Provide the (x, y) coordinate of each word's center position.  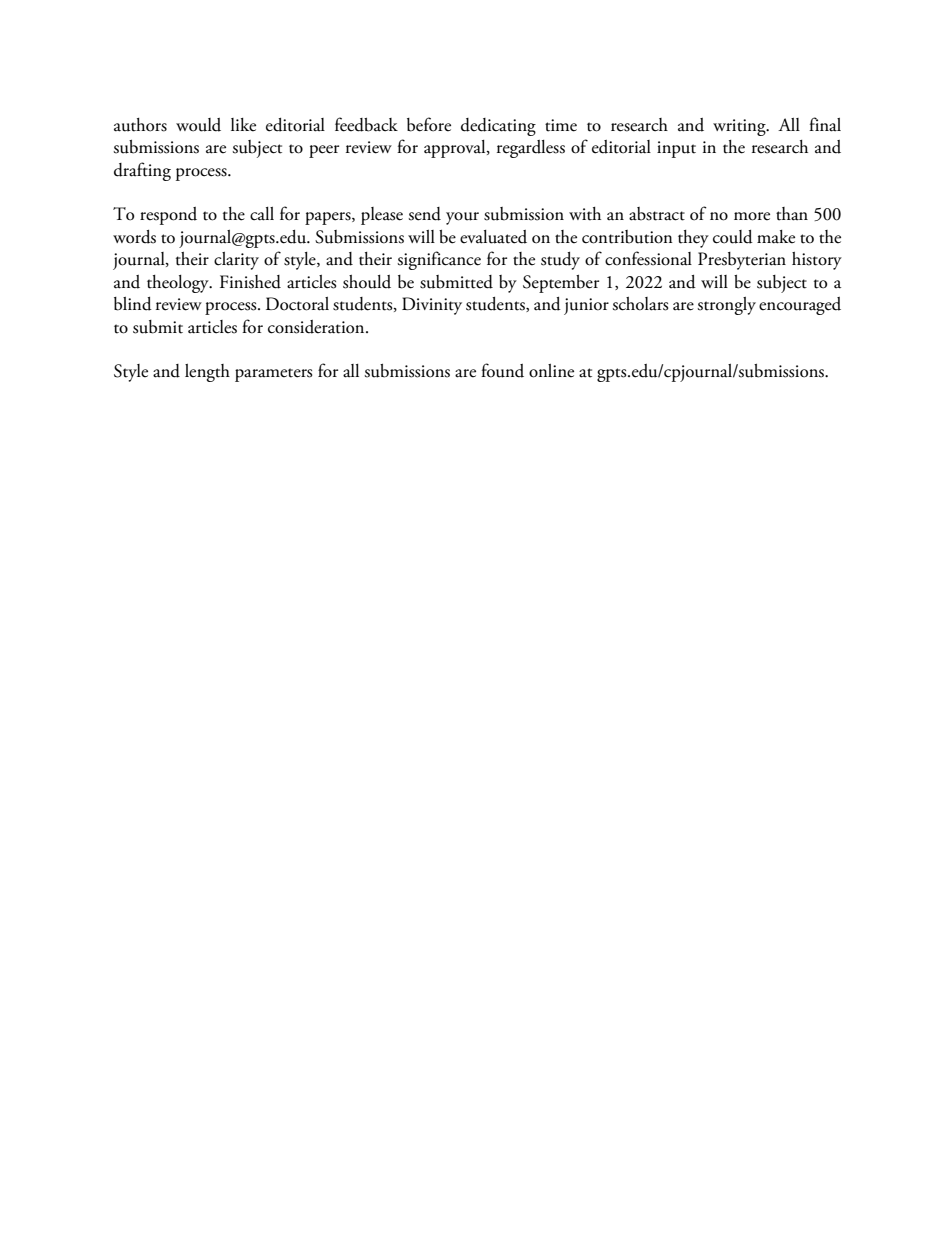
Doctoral (297, 304)
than (792, 214)
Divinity (432, 306)
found (502, 370)
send (424, 214)
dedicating (498, 127)
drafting (142, 171)
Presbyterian (742, 261)
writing (740, 127)
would (198, 125)
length (207, 373)
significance (439, 260)
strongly (726, 306)
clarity (236, 261)
